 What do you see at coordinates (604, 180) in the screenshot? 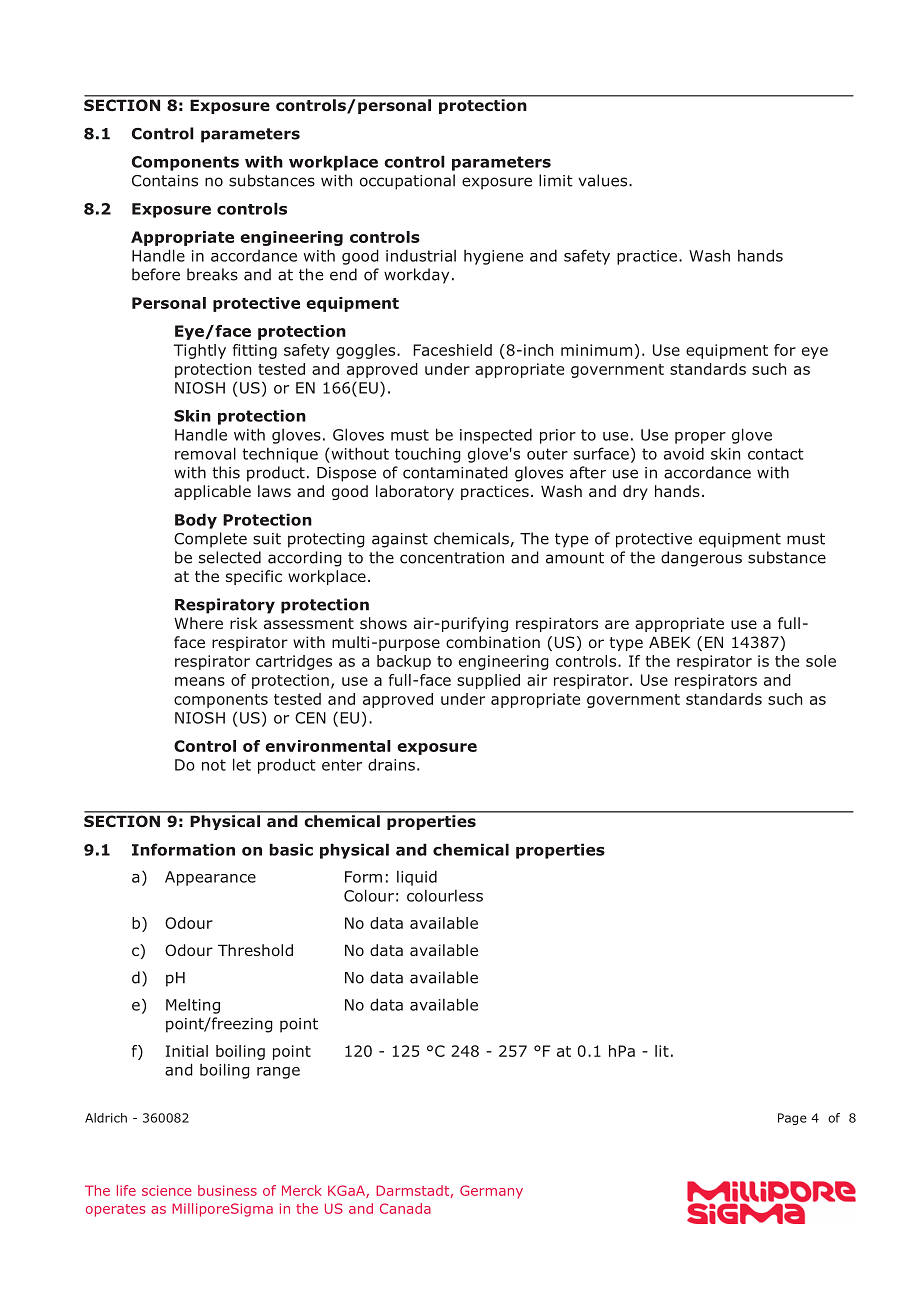
I see `values` at bounding box center [604, 180].
